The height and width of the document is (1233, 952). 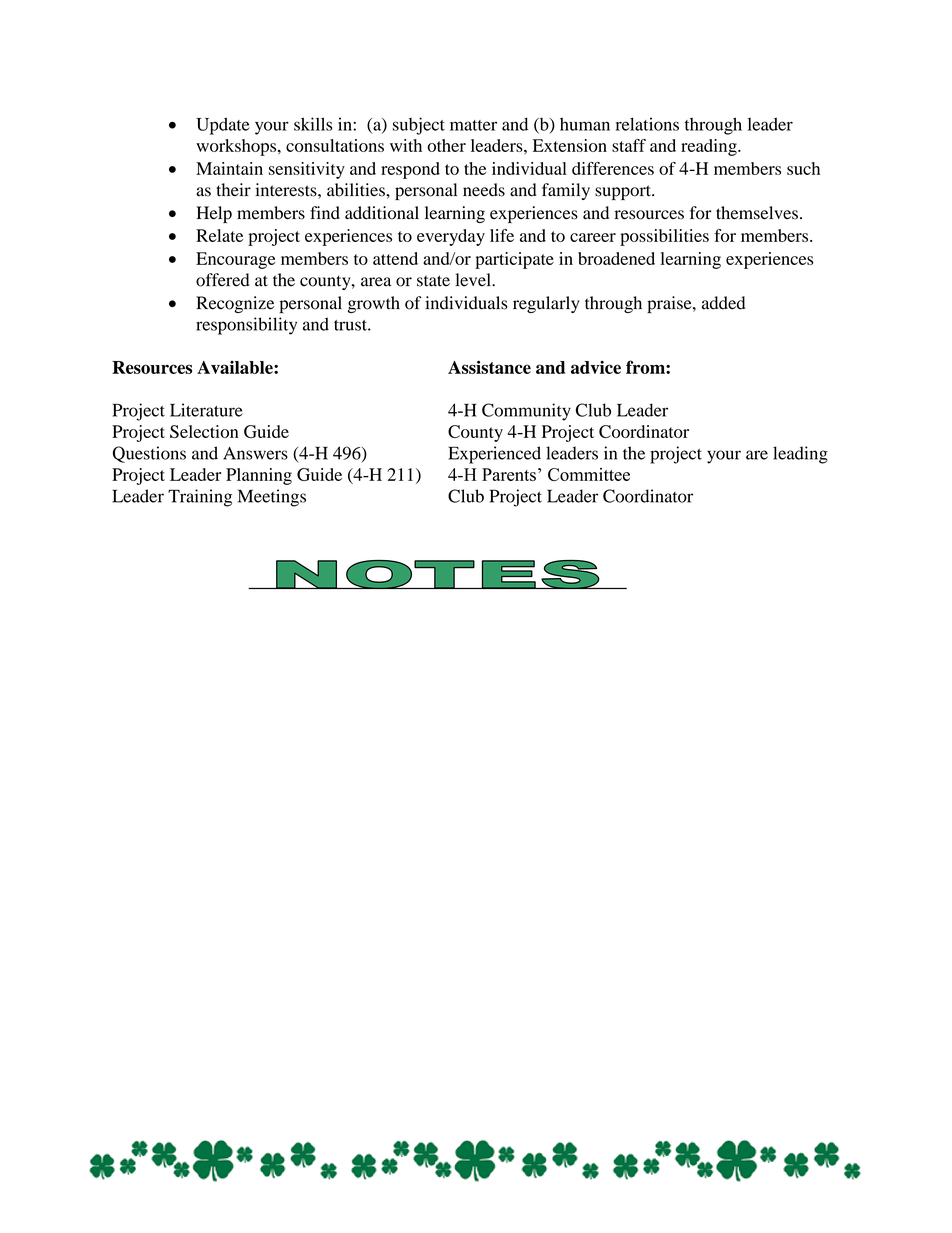 What do you see at coordinates (723, 303) in the document?
I see `added` at bounding box center [723, 303].
